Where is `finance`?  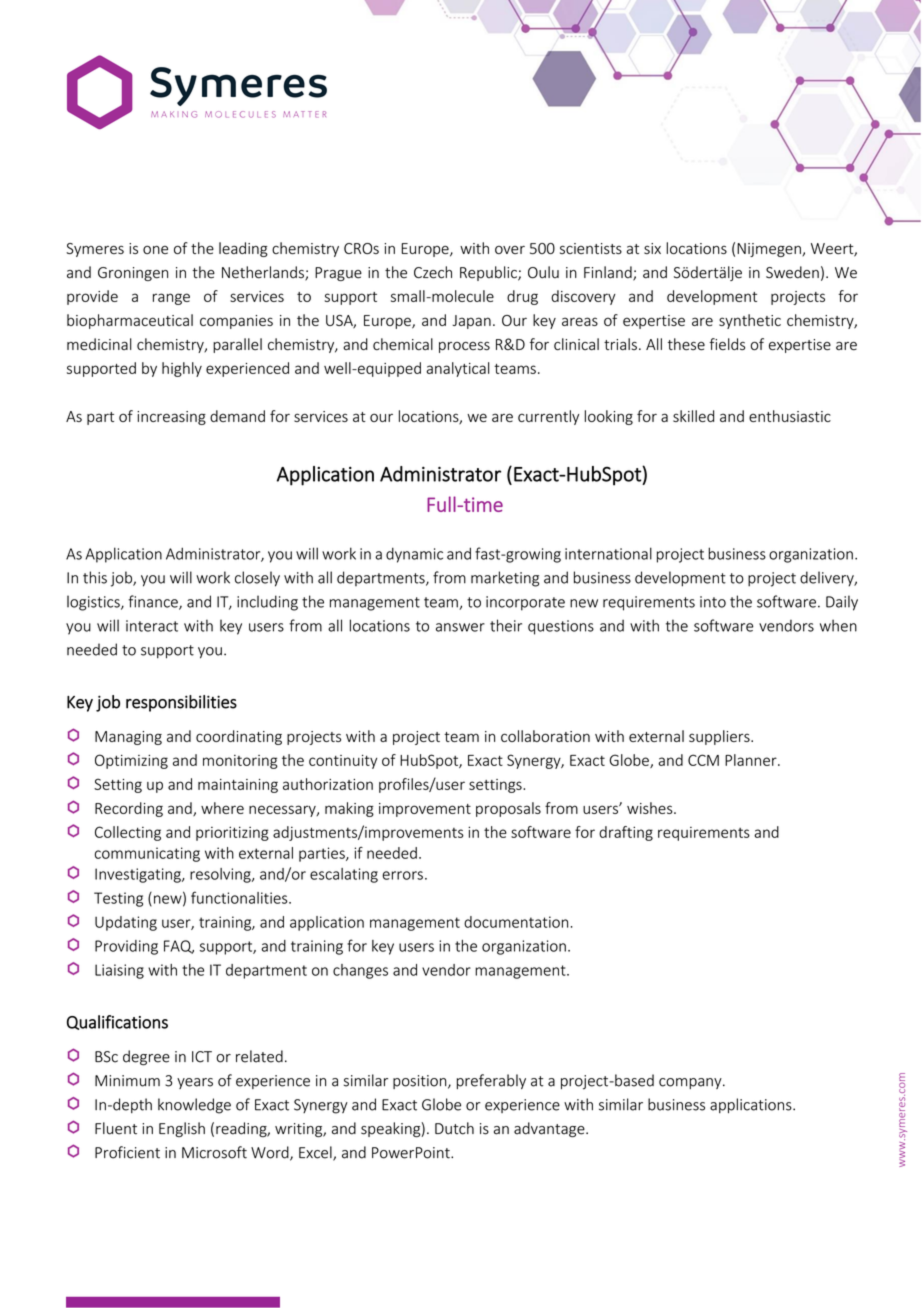 finance is located at coordinates (154, 602).
